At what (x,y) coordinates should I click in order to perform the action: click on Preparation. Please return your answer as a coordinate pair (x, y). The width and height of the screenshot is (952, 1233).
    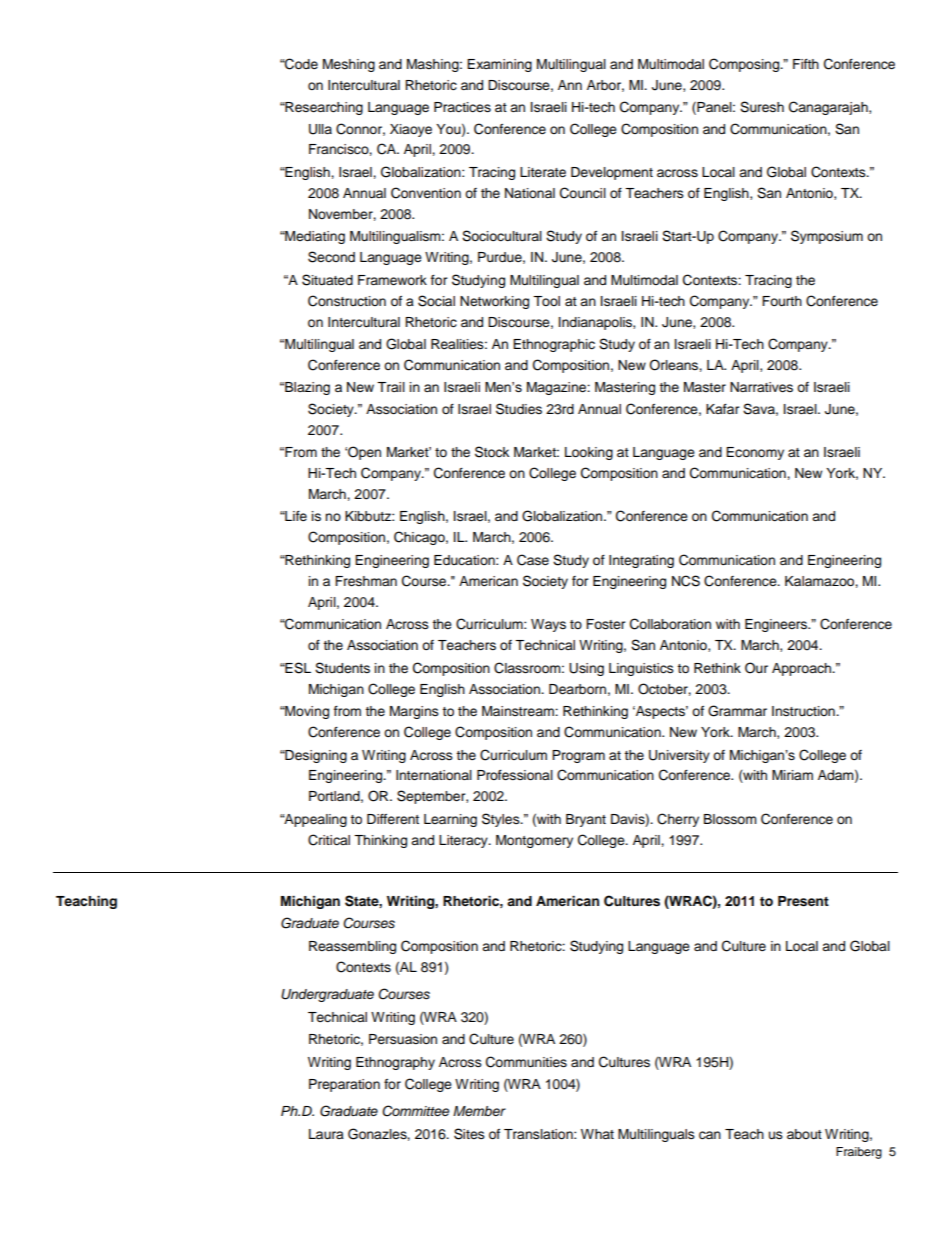
    Looking at the image, I should click on (344, 1085).
